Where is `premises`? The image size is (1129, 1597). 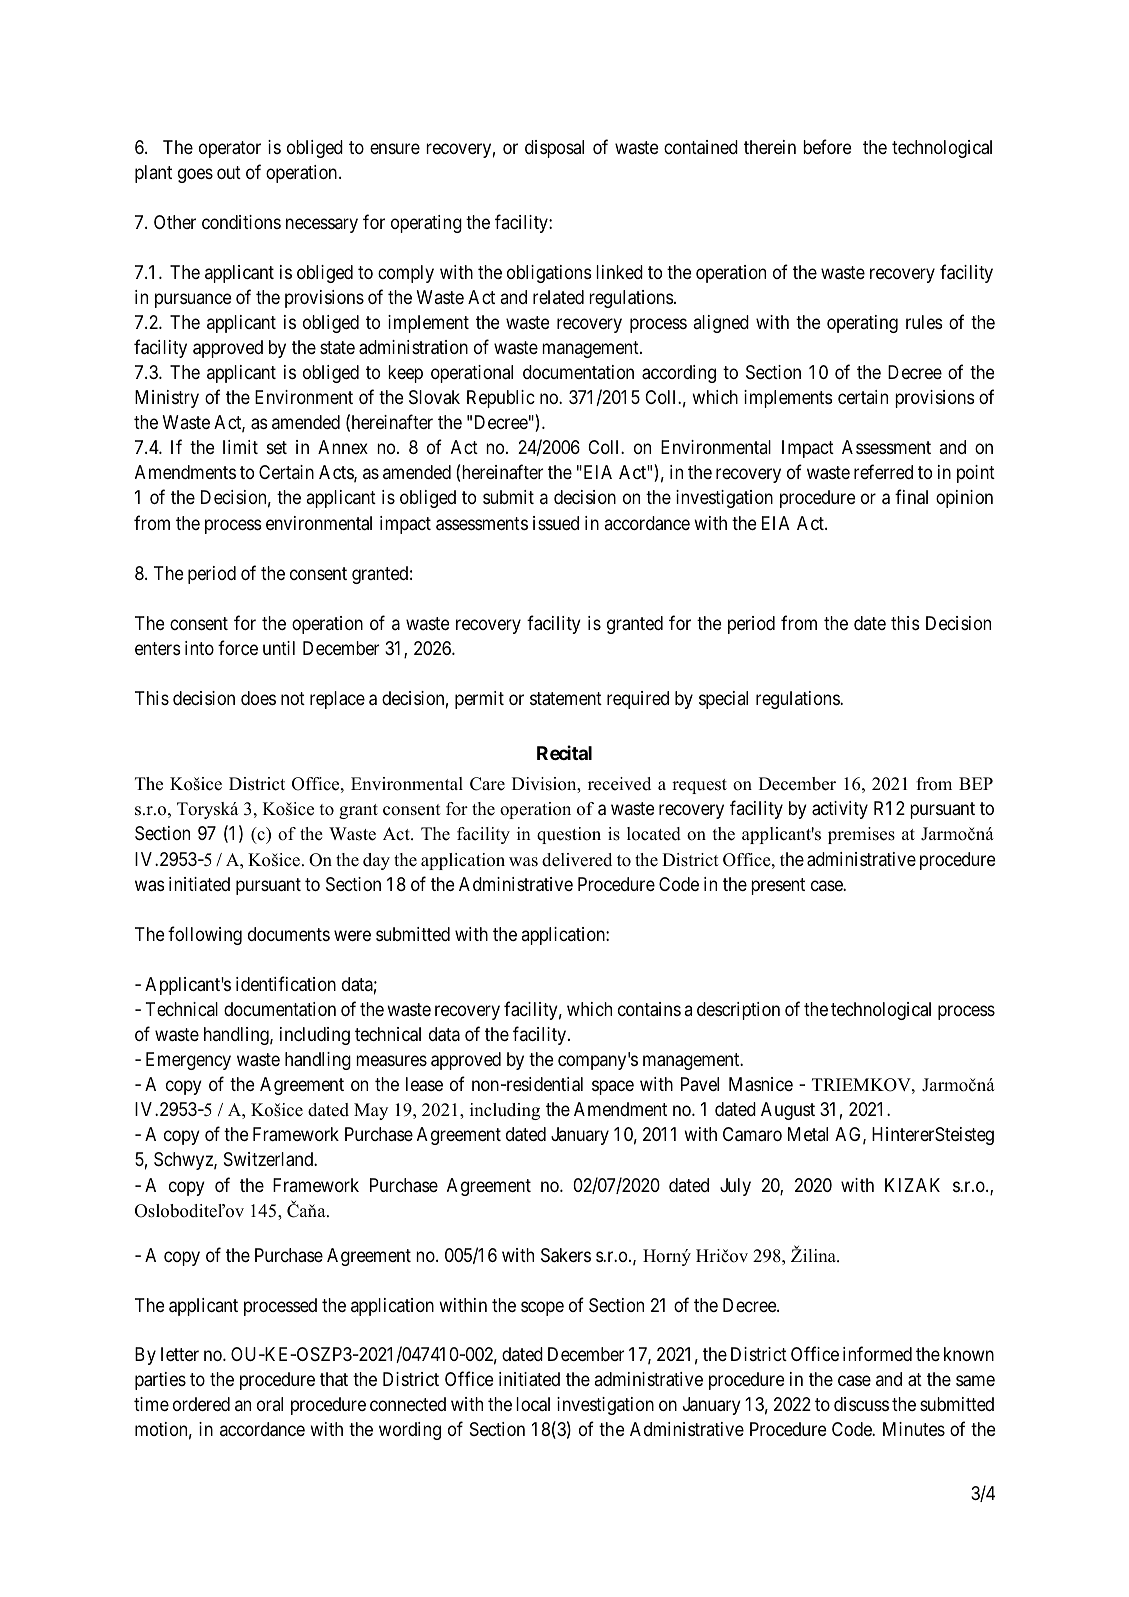
premises is located at coordinates (861, 835).
